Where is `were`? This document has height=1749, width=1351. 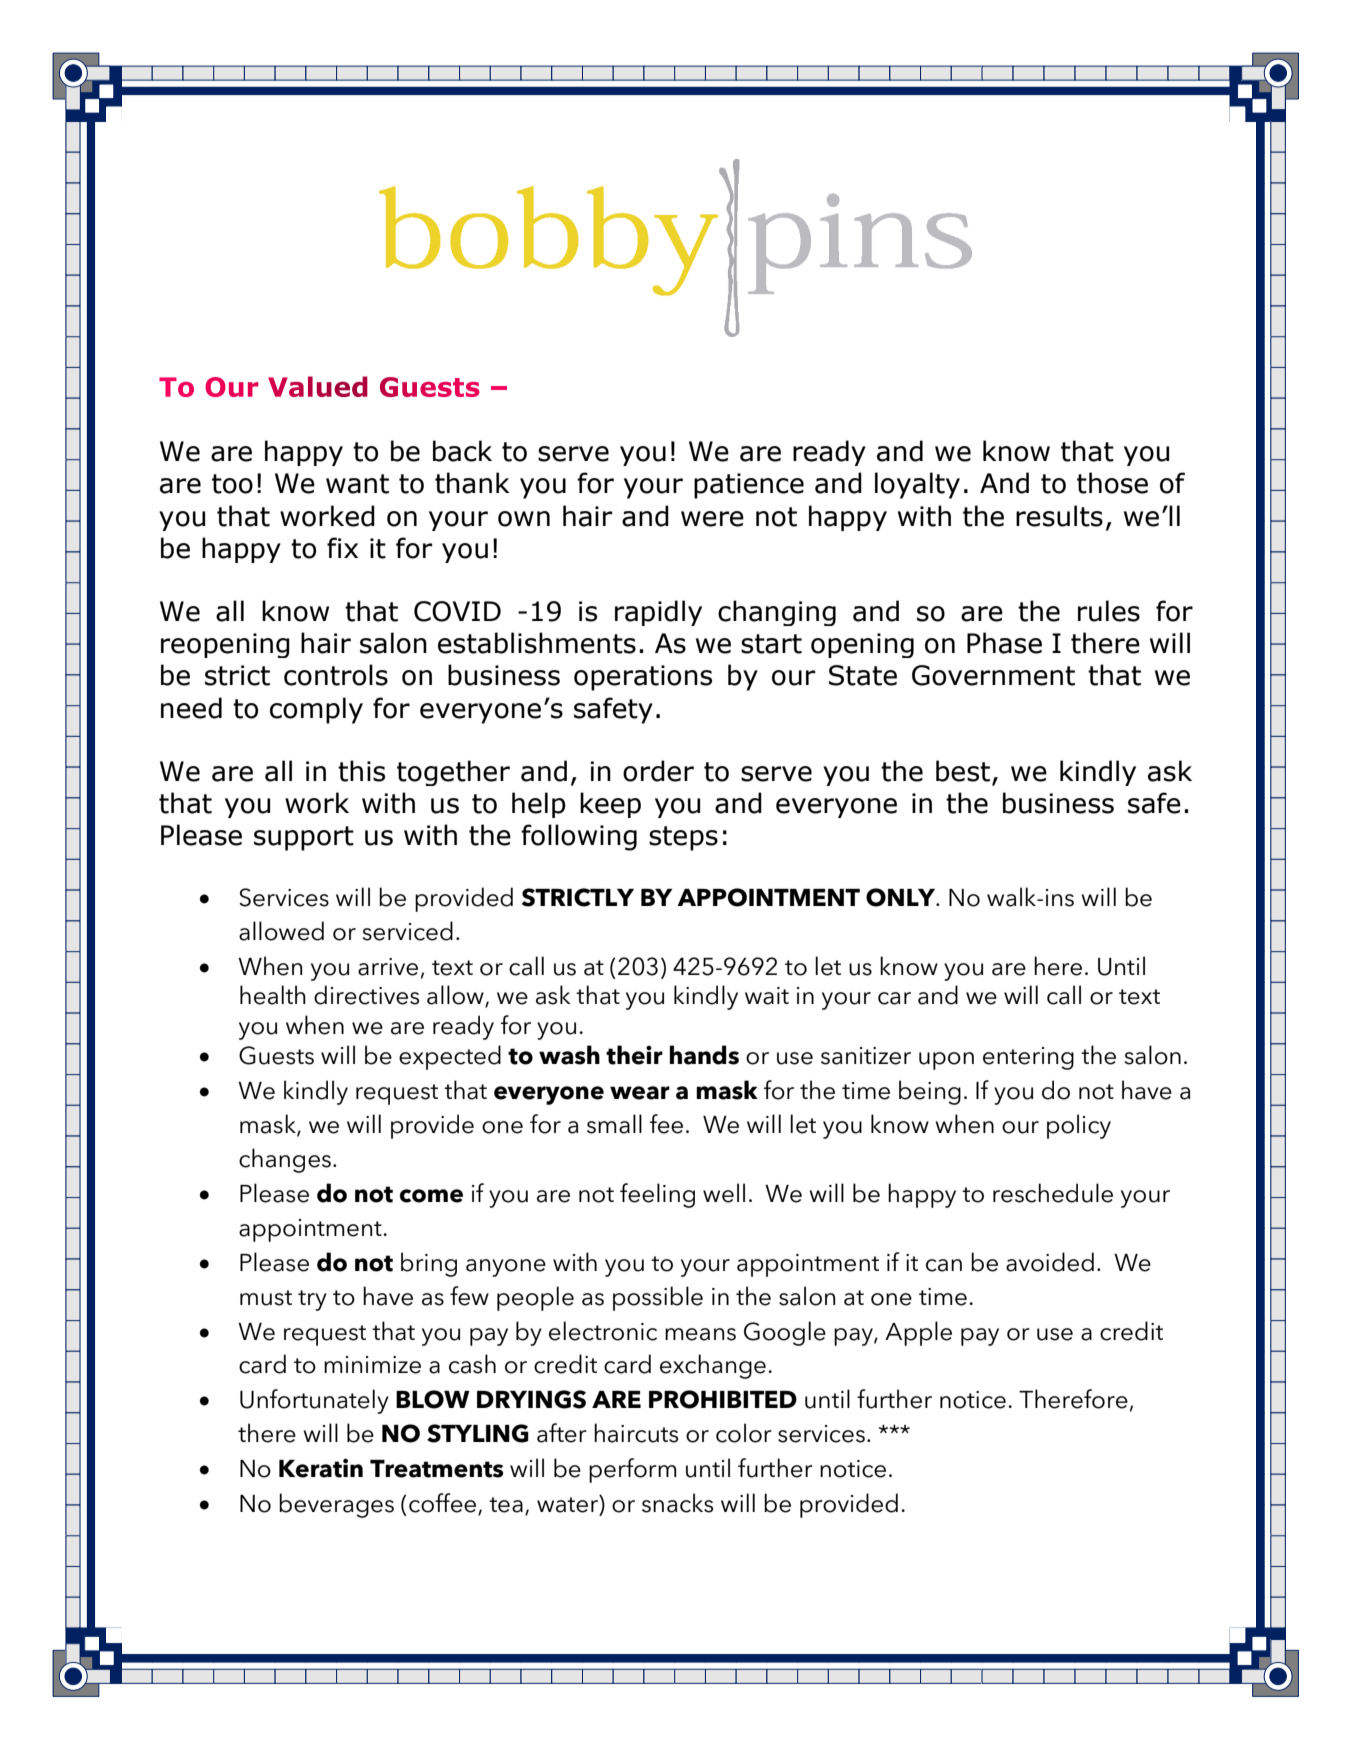
were is located at coordinates (712, 519).
